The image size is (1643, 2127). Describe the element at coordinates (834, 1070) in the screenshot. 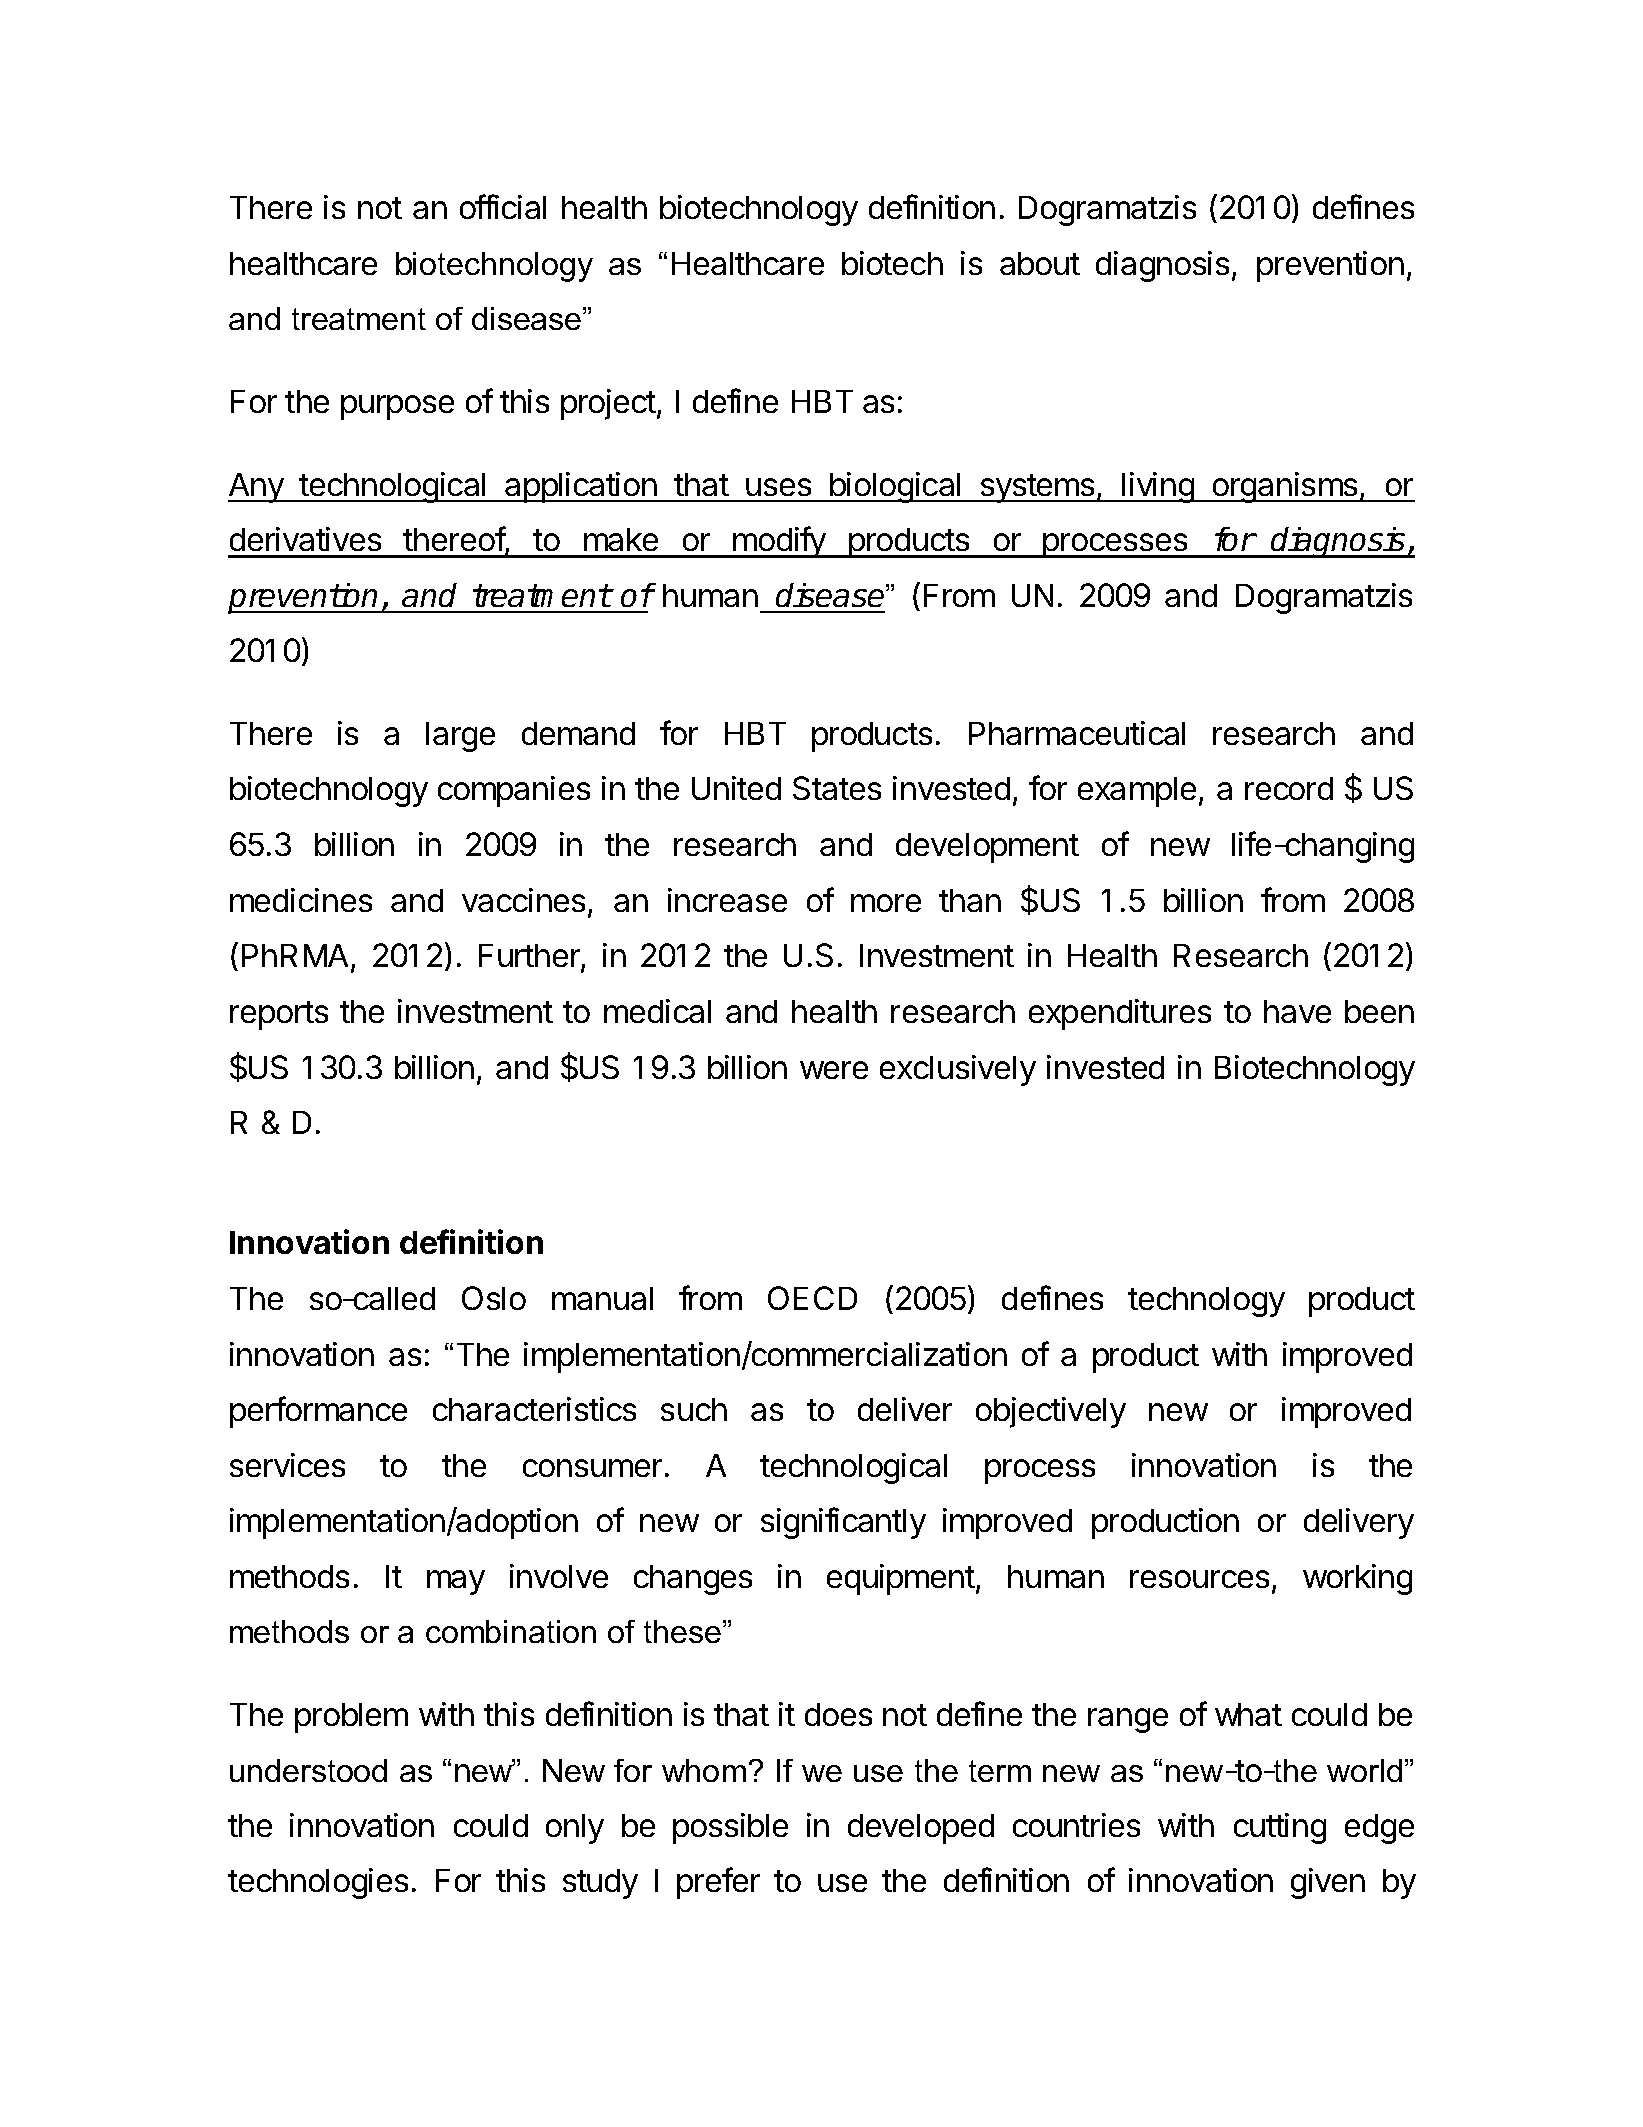

I see `were` at that location.
